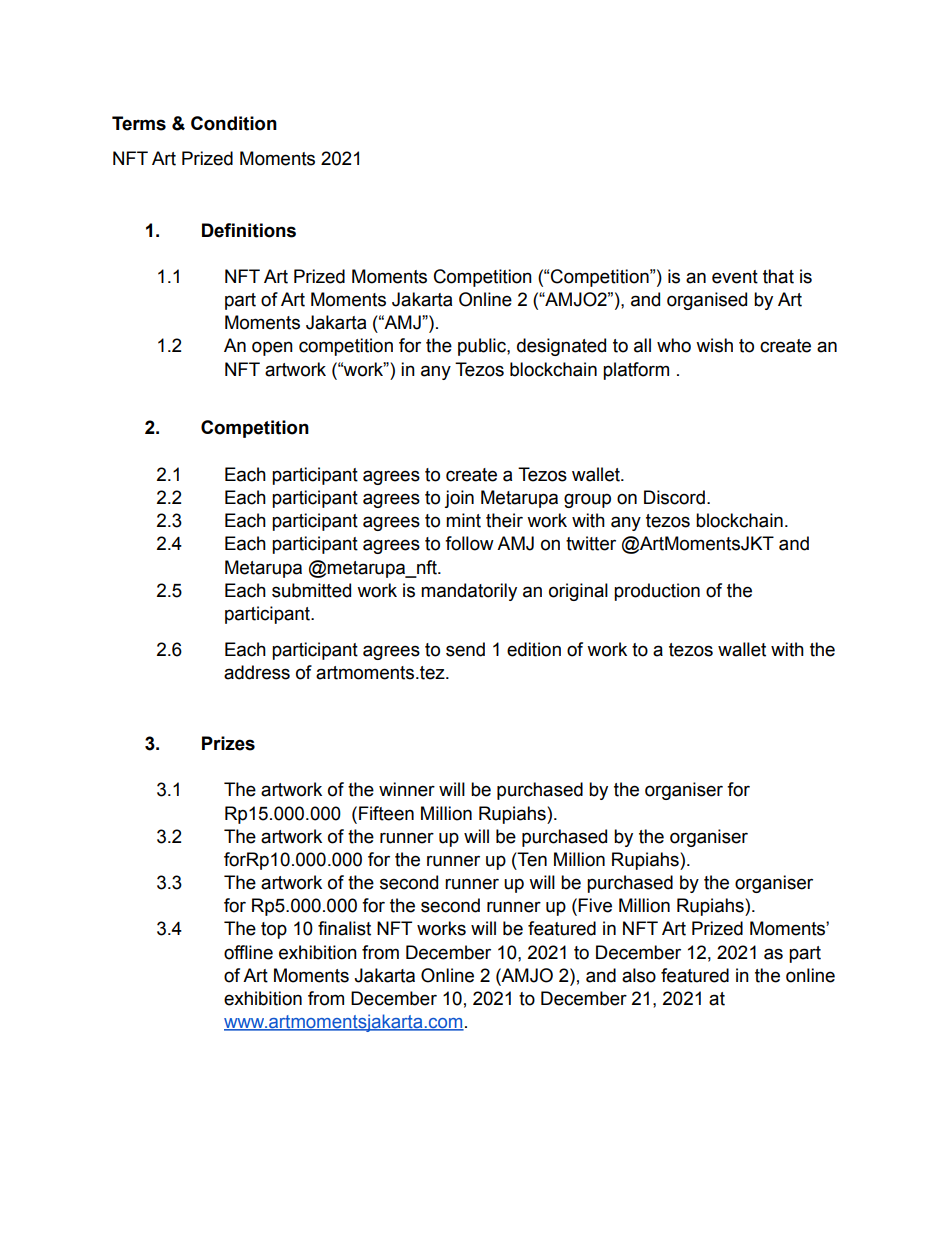 Image resolution: width=952 pixels, height=1233 pixels. Describe the element at coordinates (248, 952) in the screenshot. I see `offline` at that location.
